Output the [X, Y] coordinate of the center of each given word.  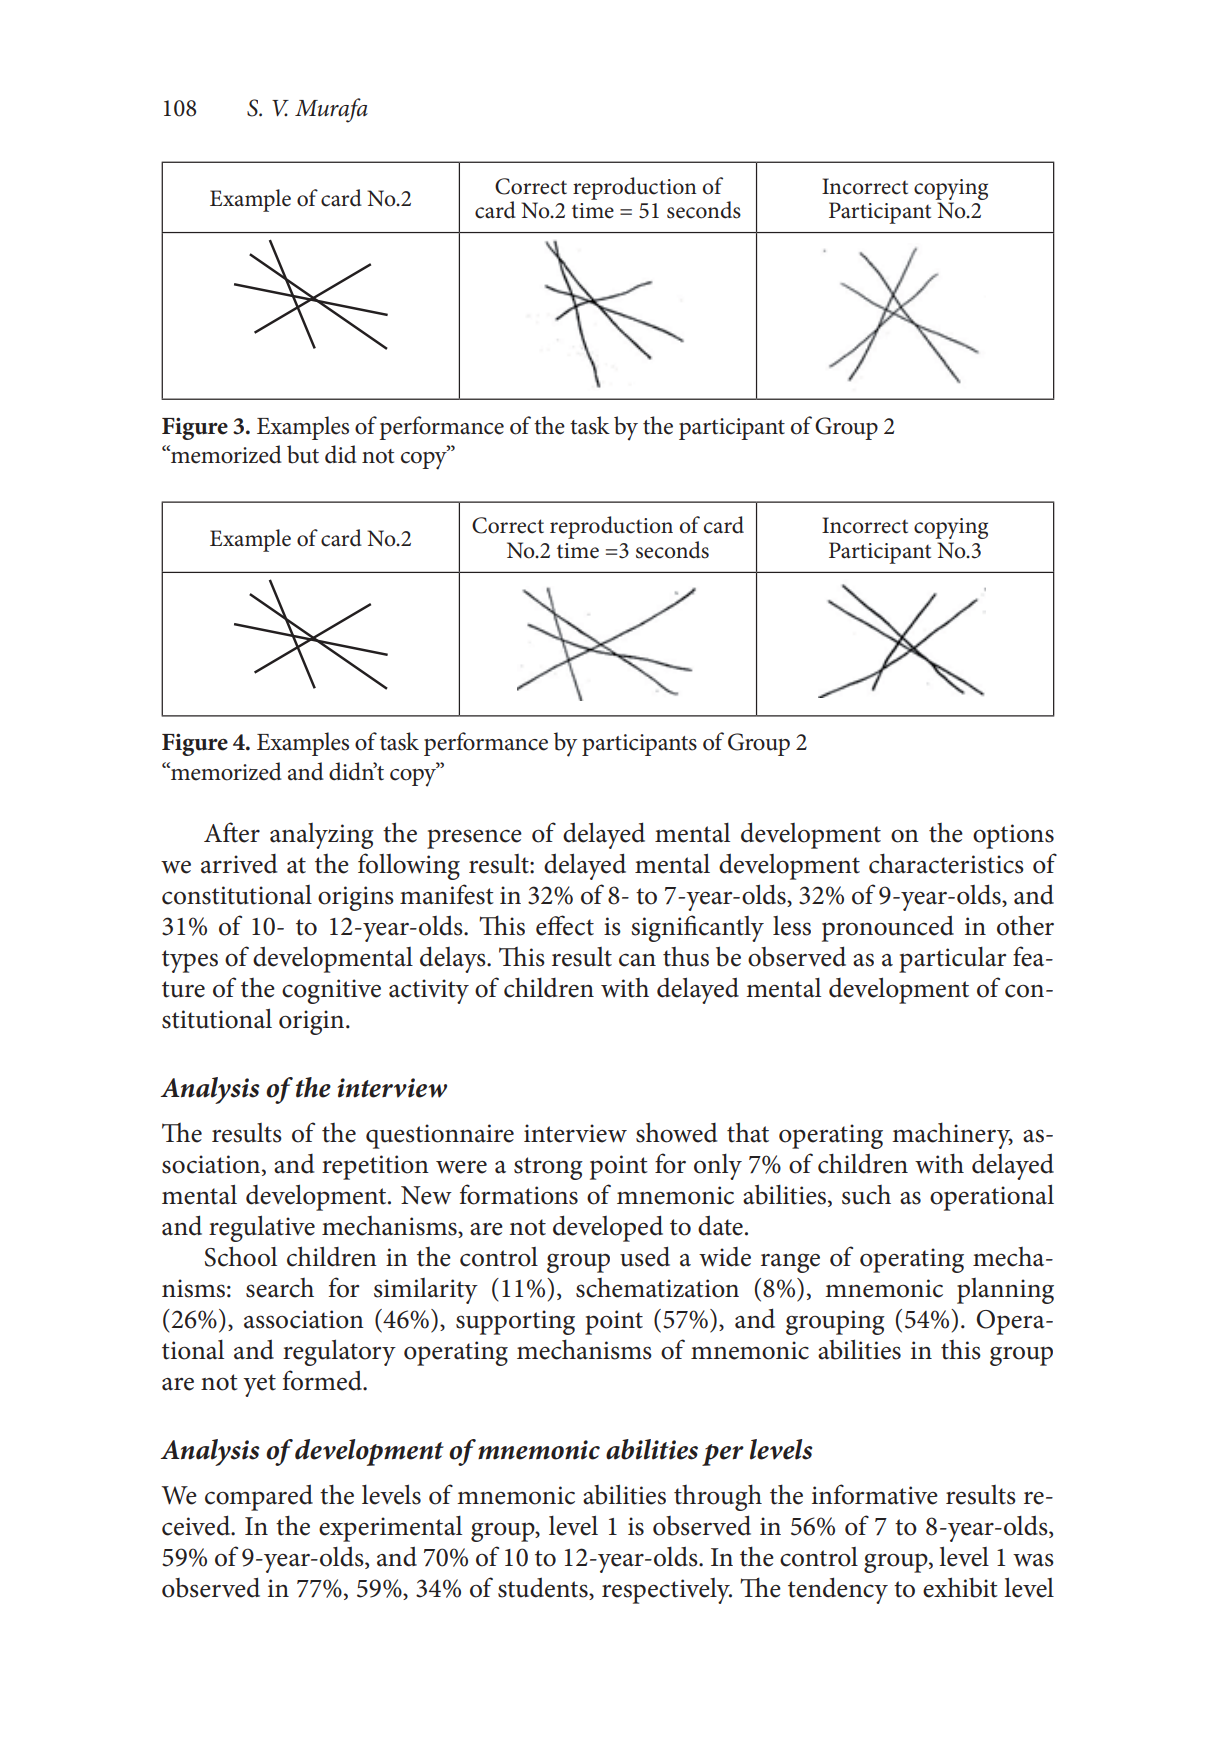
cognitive [331, 991]
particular [953, 960]
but [303, 454]
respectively [667, 1591]
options [1013, 836]
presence [474, 839]
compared [259, 1497]
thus [686, 957]
